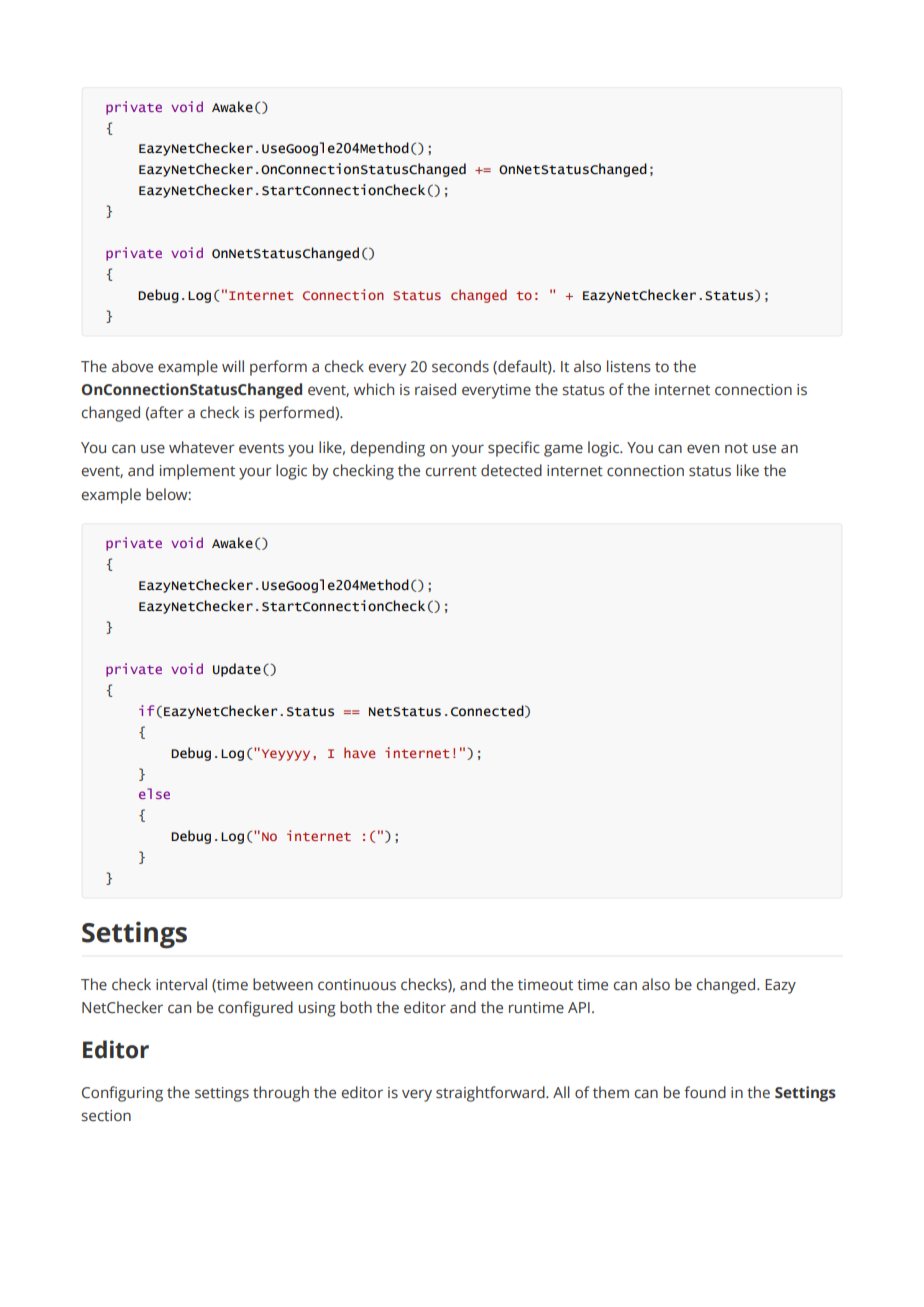 The width and height of the page is (924, 1307). What do you see at coordinates (237, 670) in the page?
I see `Update` at bounding box center [237, 670].
